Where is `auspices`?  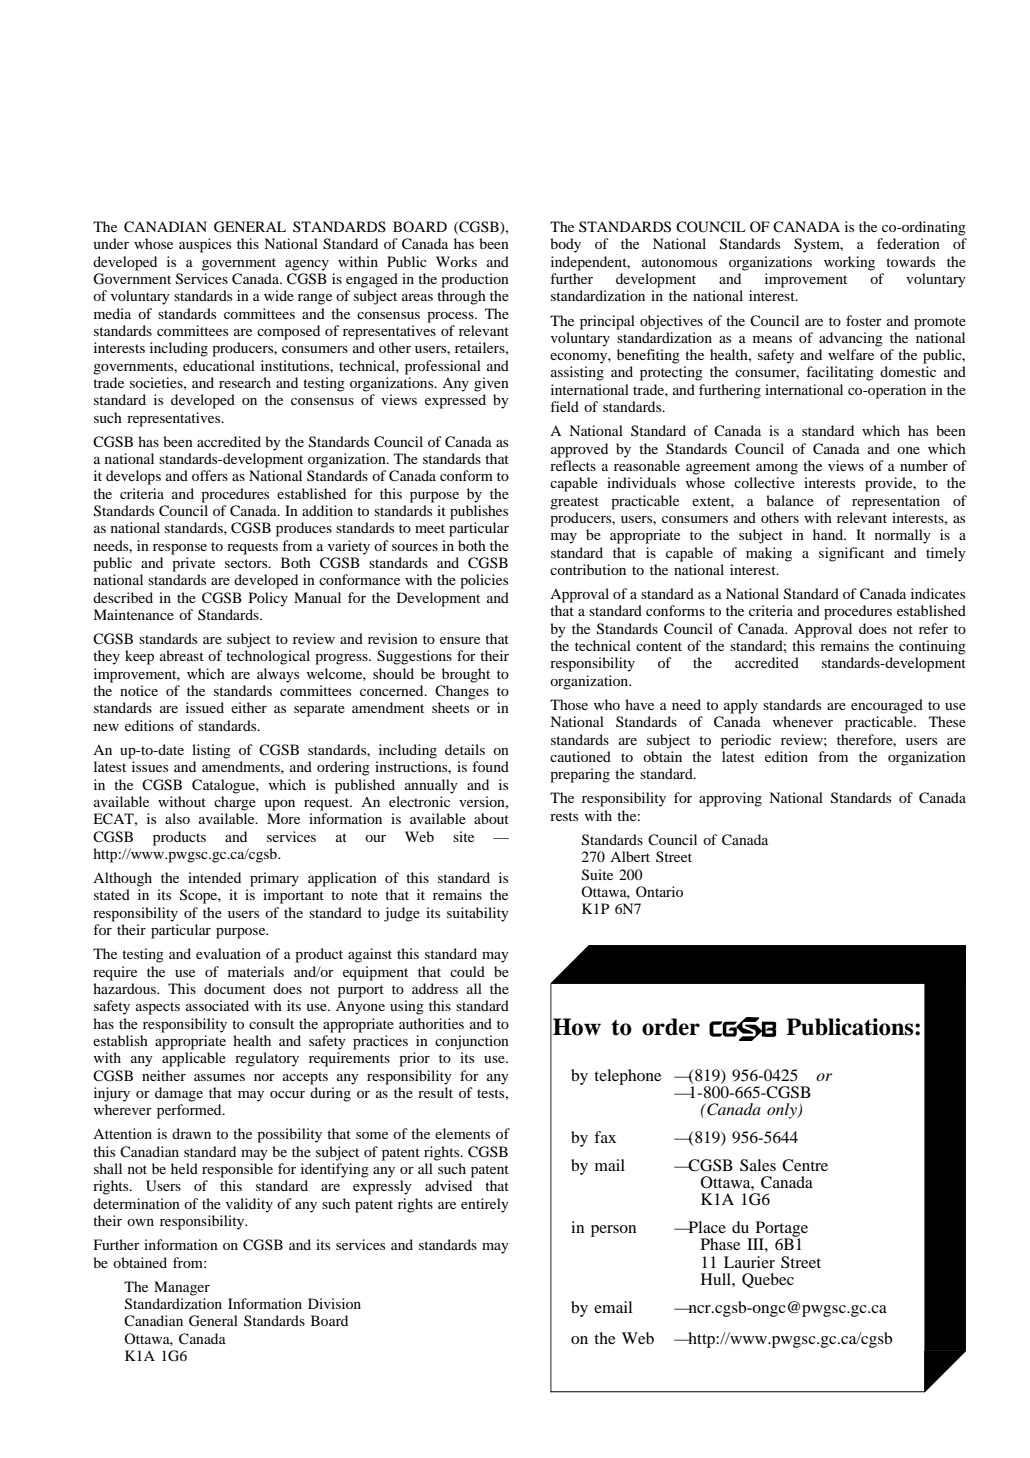 auspices is located at coordinates (205, 245).
